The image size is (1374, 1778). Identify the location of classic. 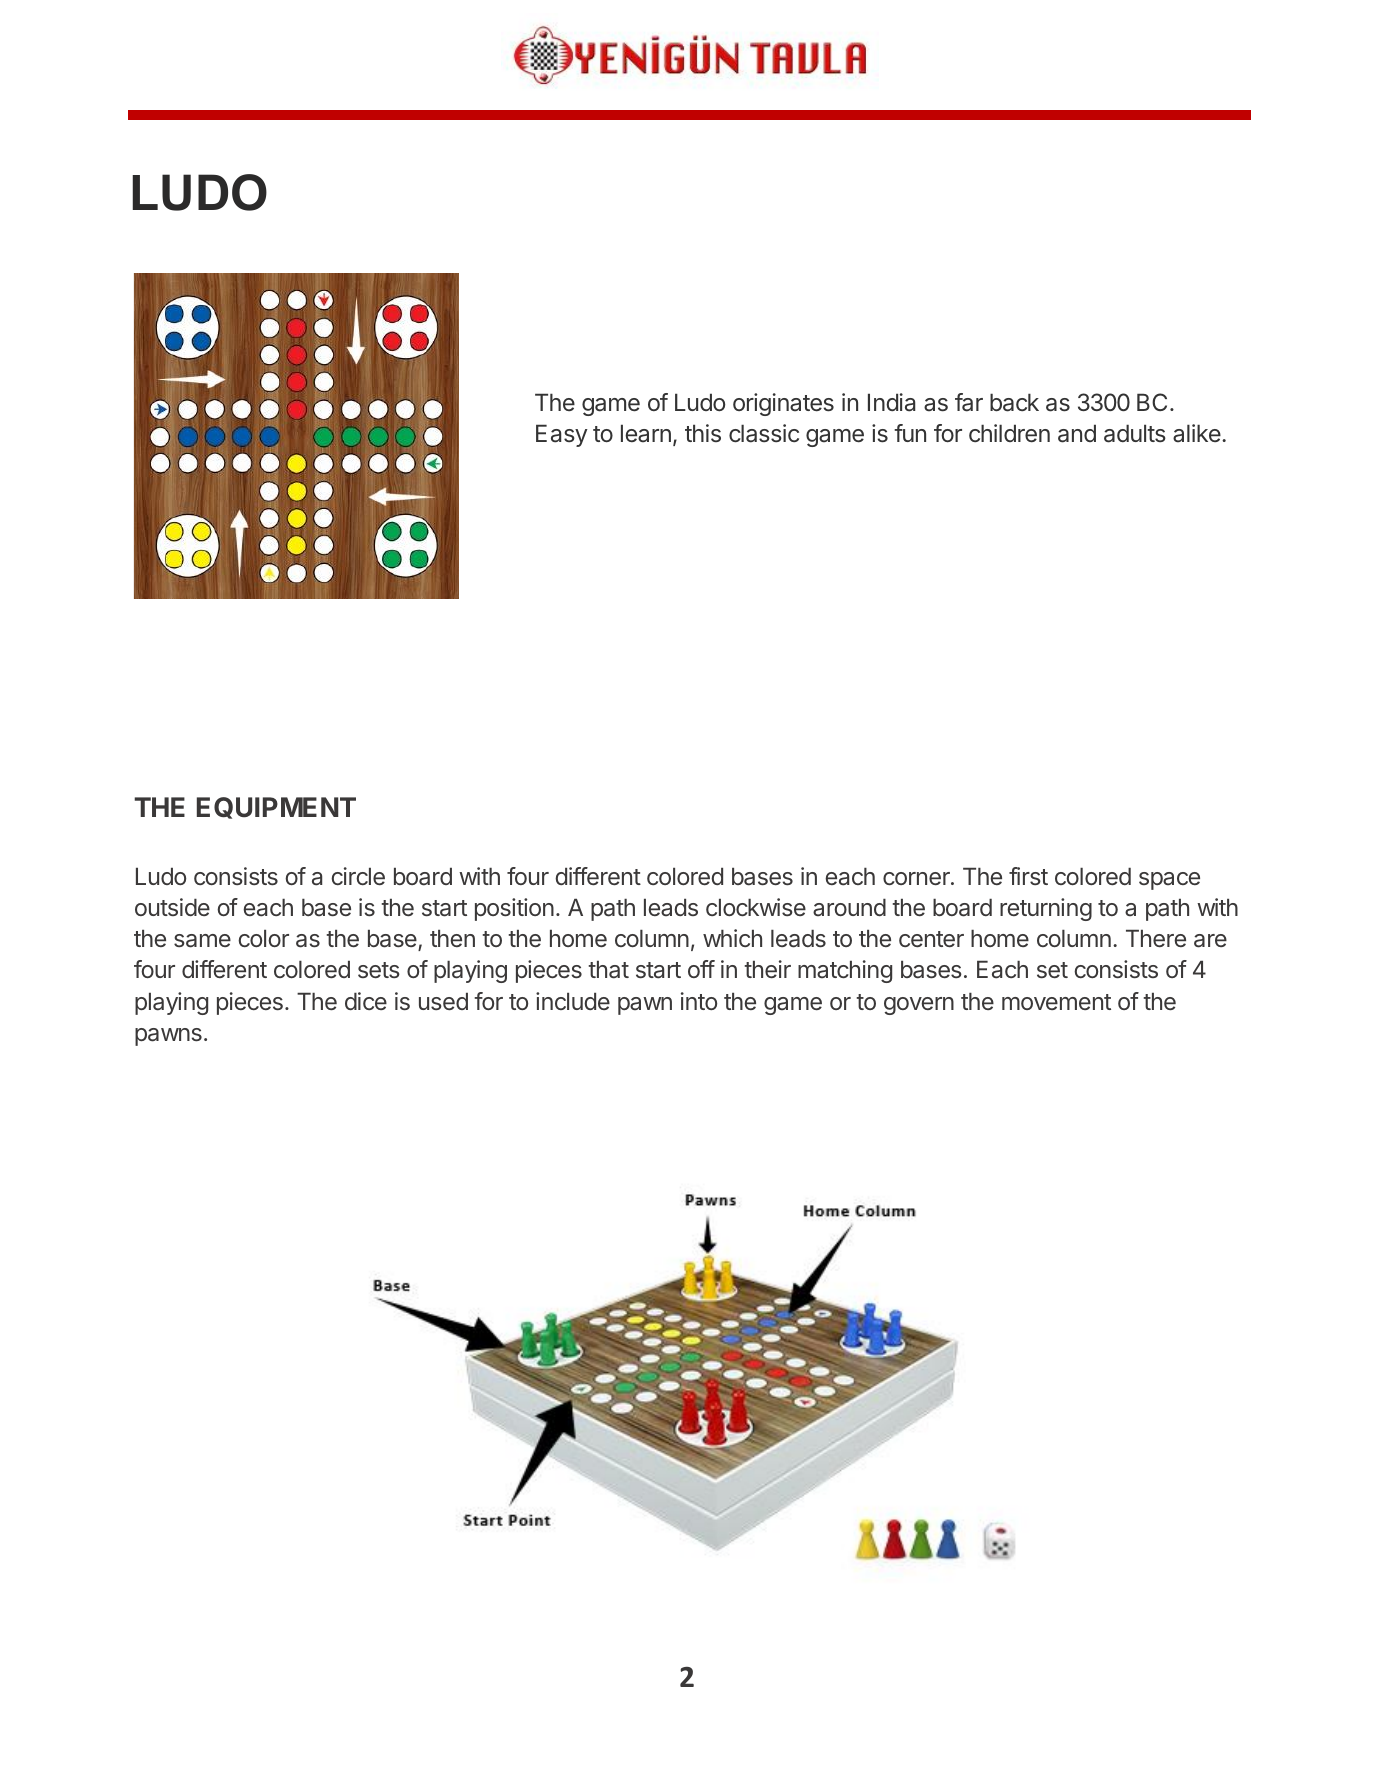
(764, 433).
